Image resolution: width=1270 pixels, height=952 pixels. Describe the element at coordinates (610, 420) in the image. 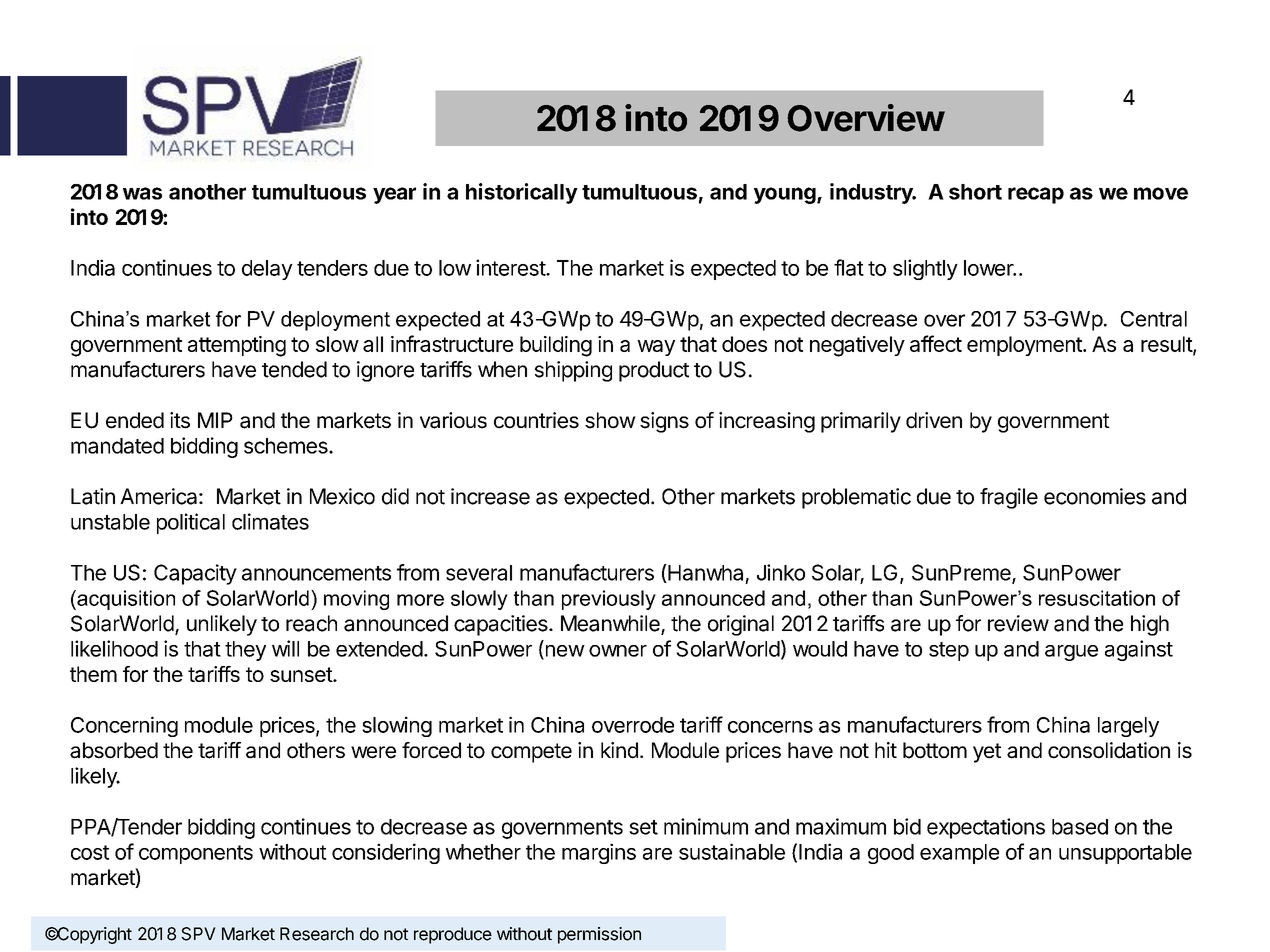

I see `show` at that location.
